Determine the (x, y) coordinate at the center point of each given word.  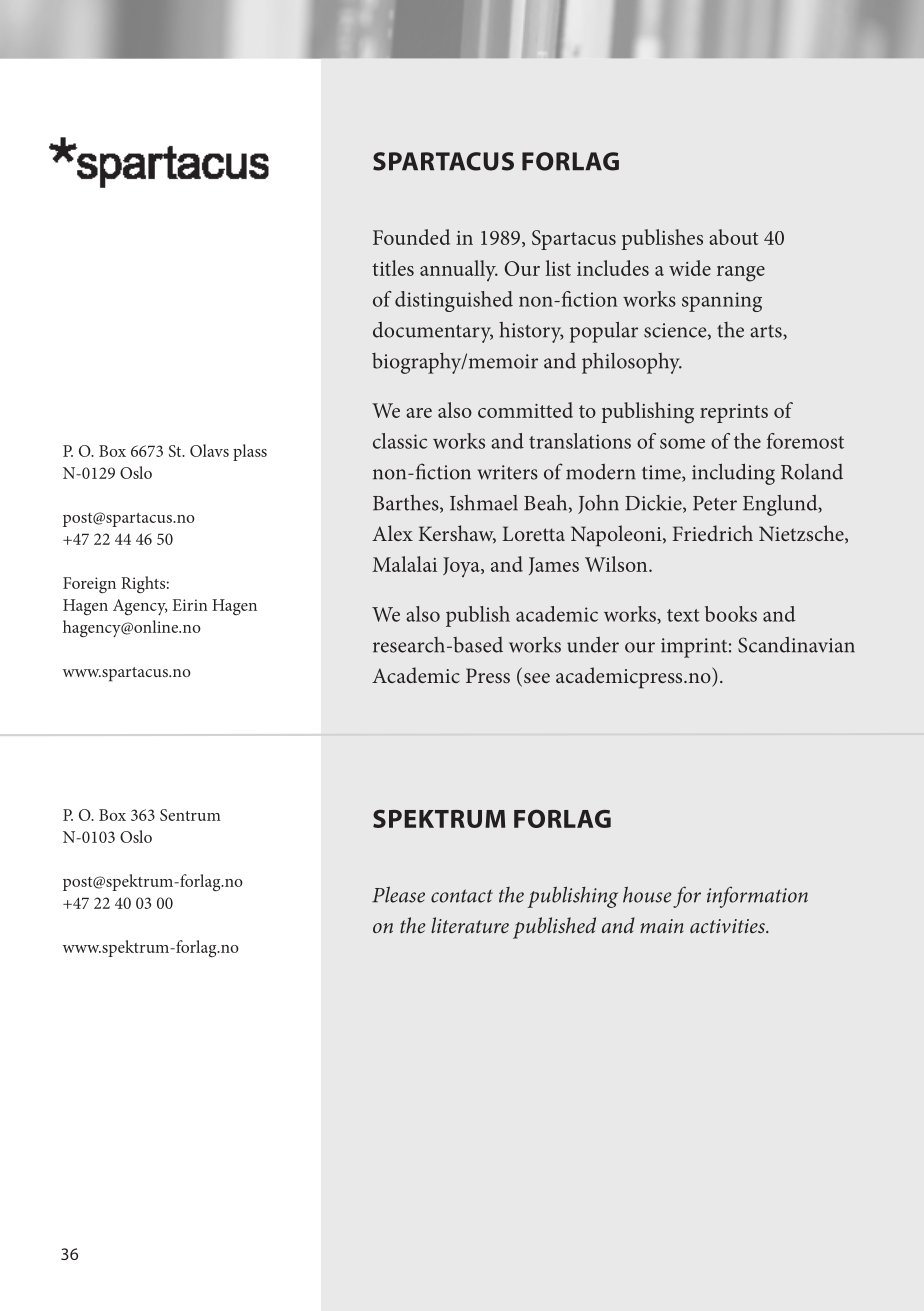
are (419, 413)
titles (393, 268)
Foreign (89, 585)
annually (459, 270)
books (731, 614)
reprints (734, 413)
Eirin (190, 605)
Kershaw (457, 534)
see (537, 678)
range (741, 274)
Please (398, 894)
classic (400, 441)
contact (462, 896)
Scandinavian (796, 645)
